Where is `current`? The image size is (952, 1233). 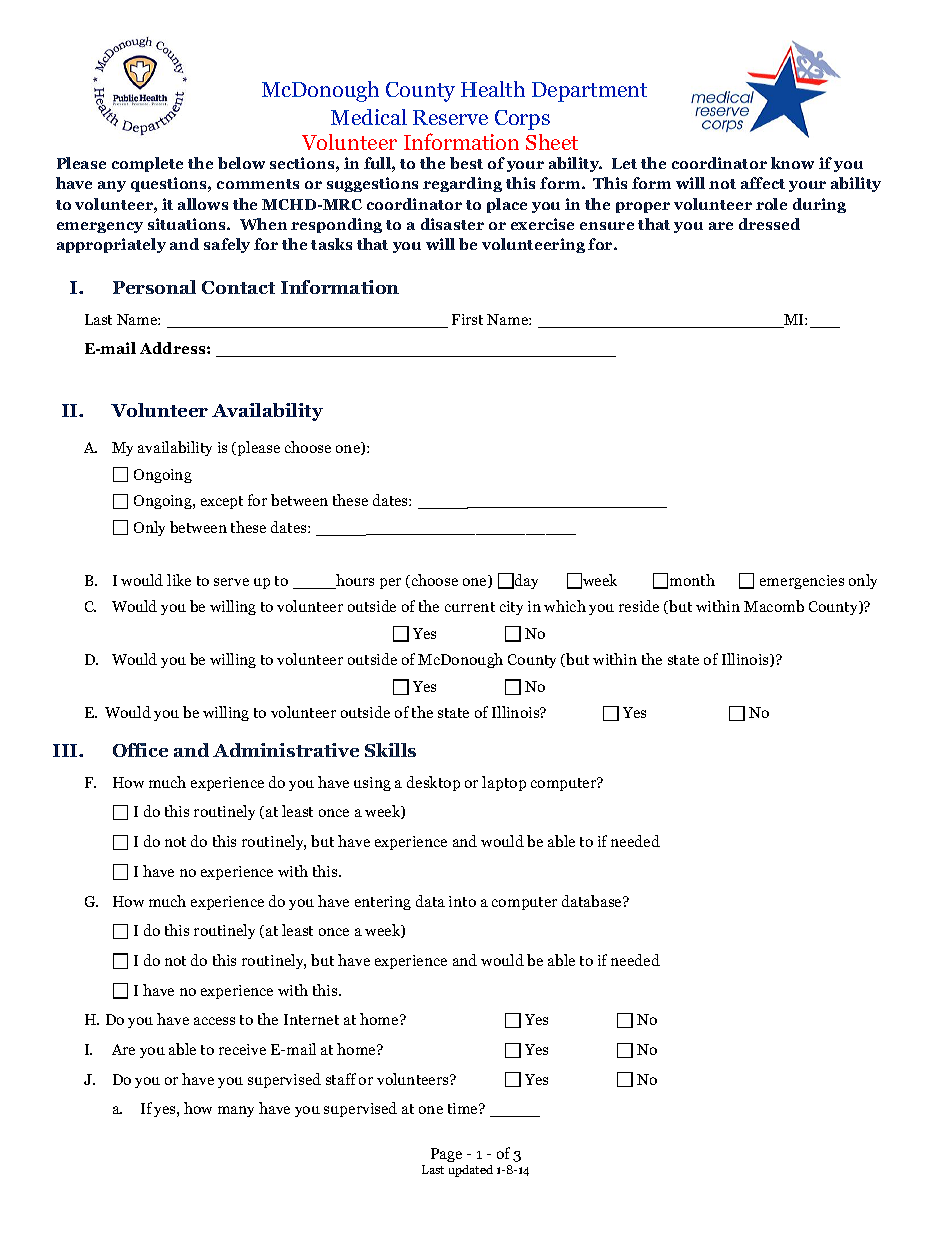 current is located at coordinates (470, 607).
